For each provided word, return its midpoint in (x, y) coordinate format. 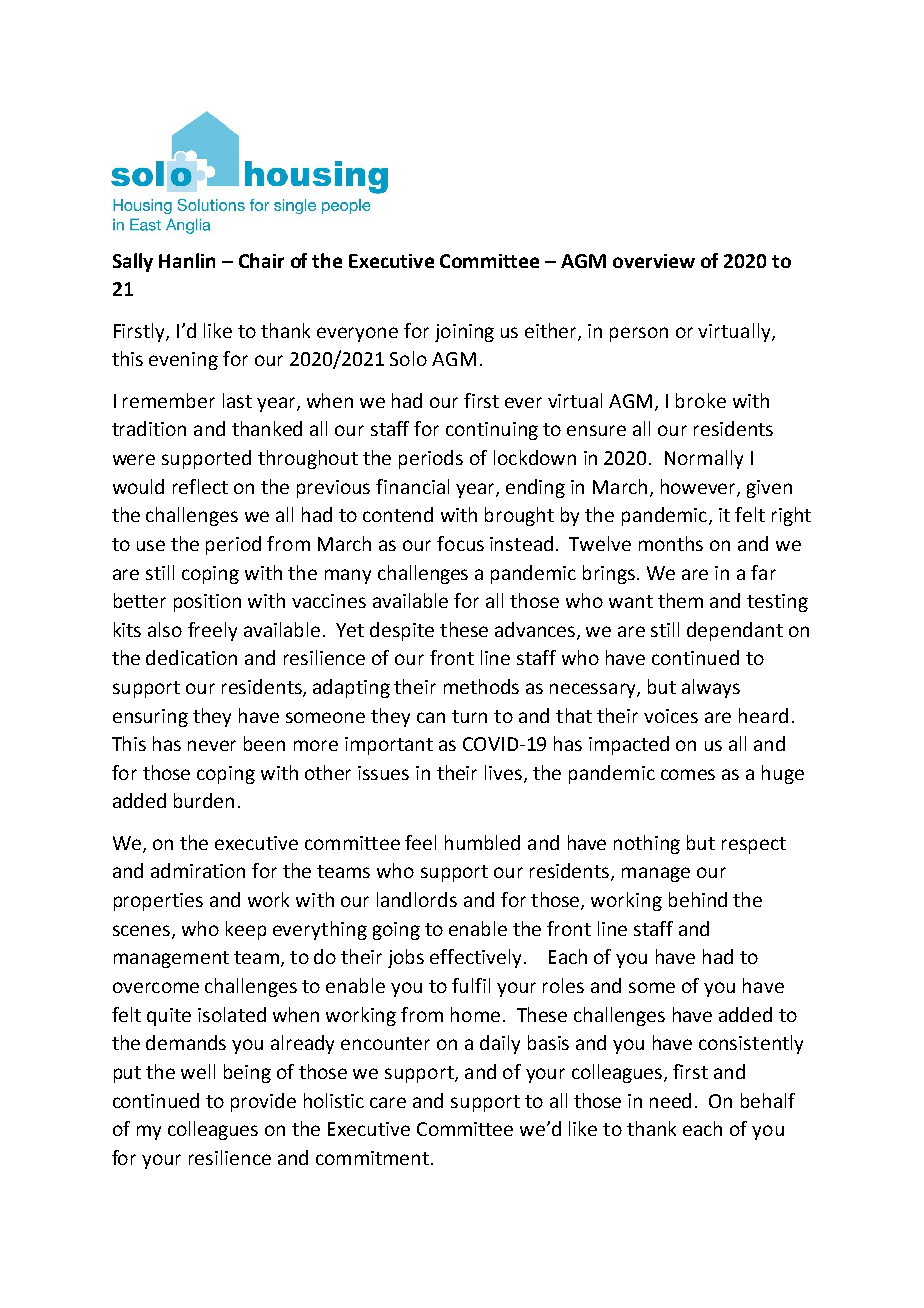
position (207, 603)
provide (263, 1102)
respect (754, 845)
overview (654, 261)
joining (464, 333)
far (763, 572)
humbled (482, 842)
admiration (198, 870)
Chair (261, 260)
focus (460, 543)
